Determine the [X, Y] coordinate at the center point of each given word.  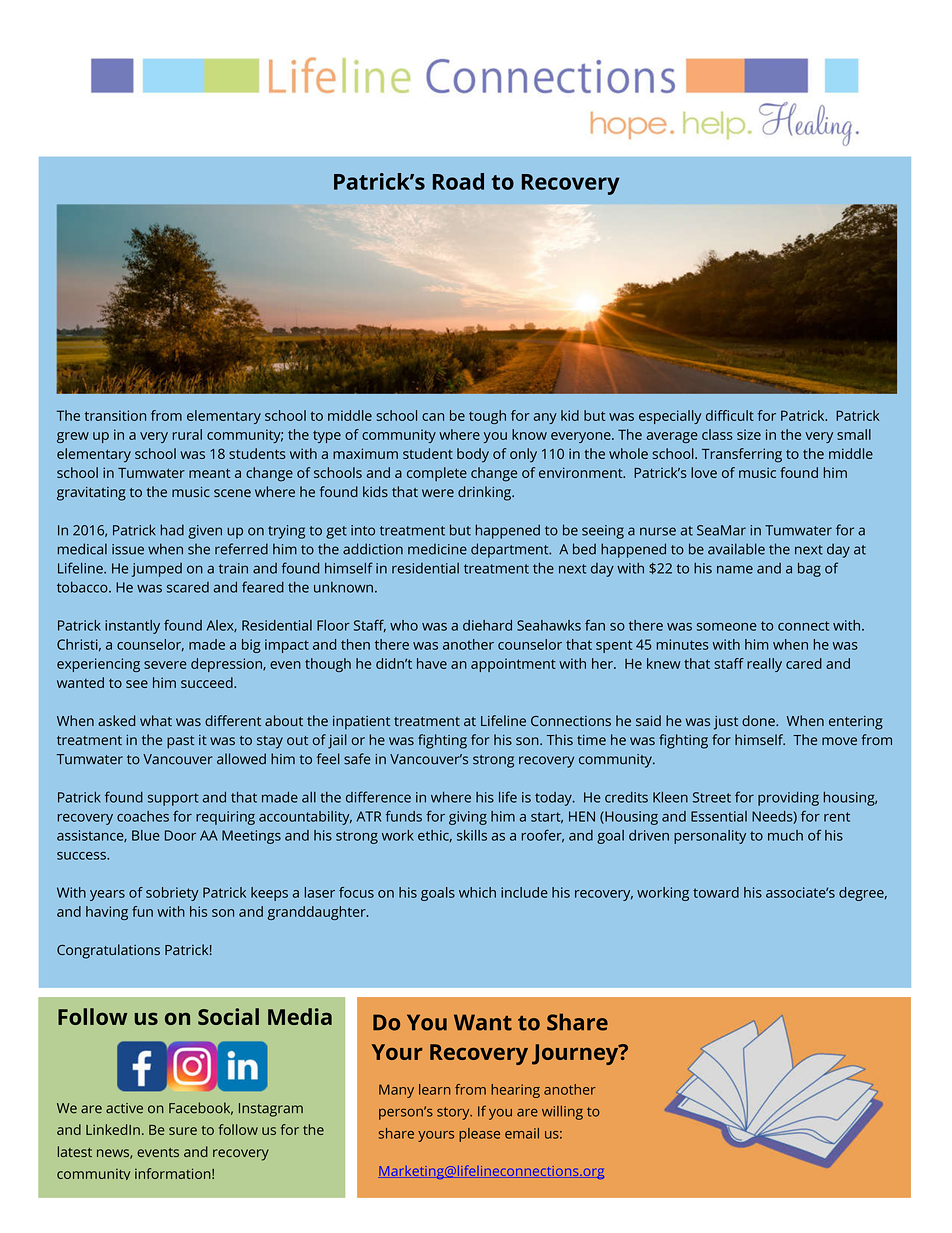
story [454, 1113]
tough [487, 417]
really [764, 665]
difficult [730, 415]
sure [183, 1131]
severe [165, 665]
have [432, 663]
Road [458, 181]
